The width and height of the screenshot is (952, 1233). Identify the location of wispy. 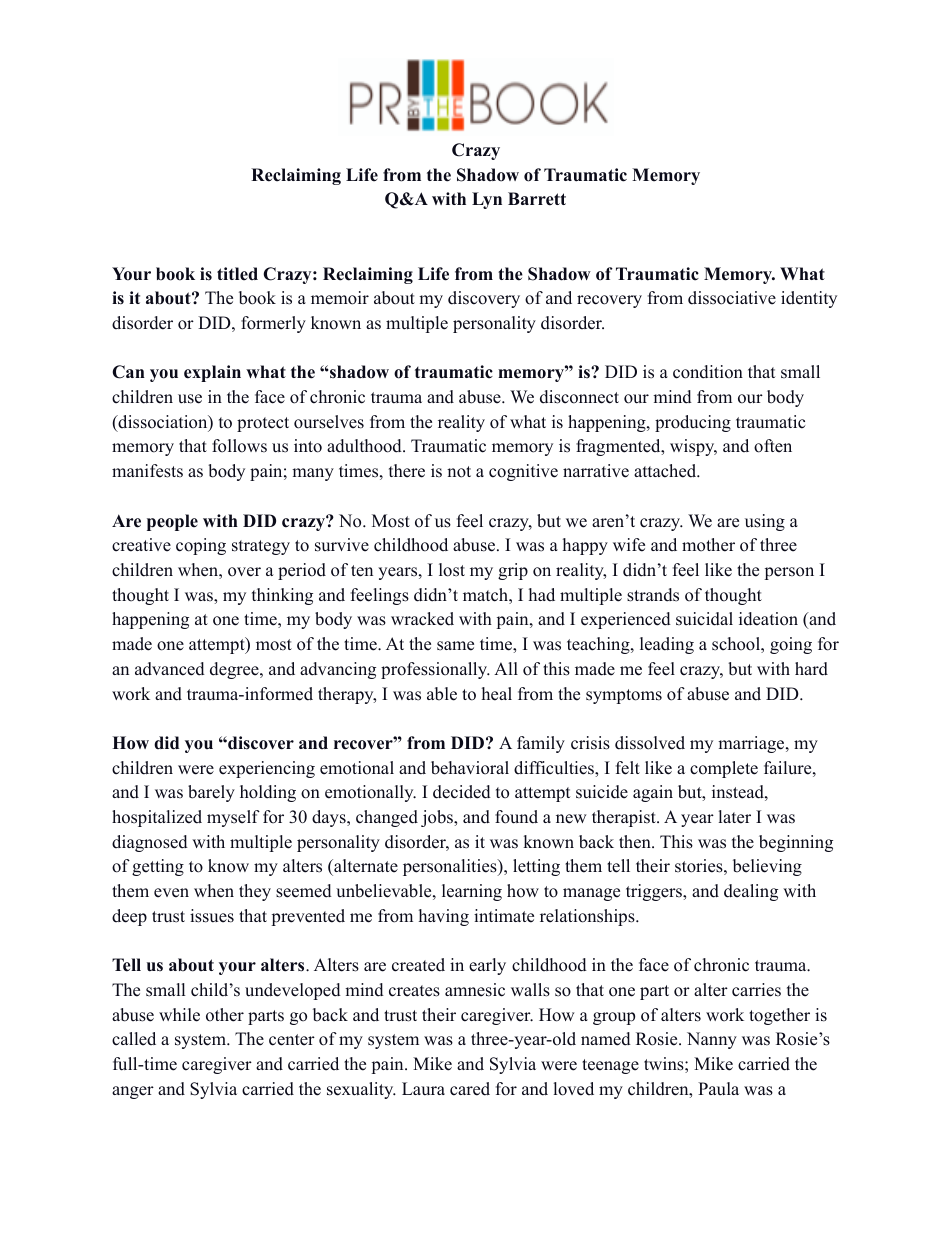
(693, 447).
